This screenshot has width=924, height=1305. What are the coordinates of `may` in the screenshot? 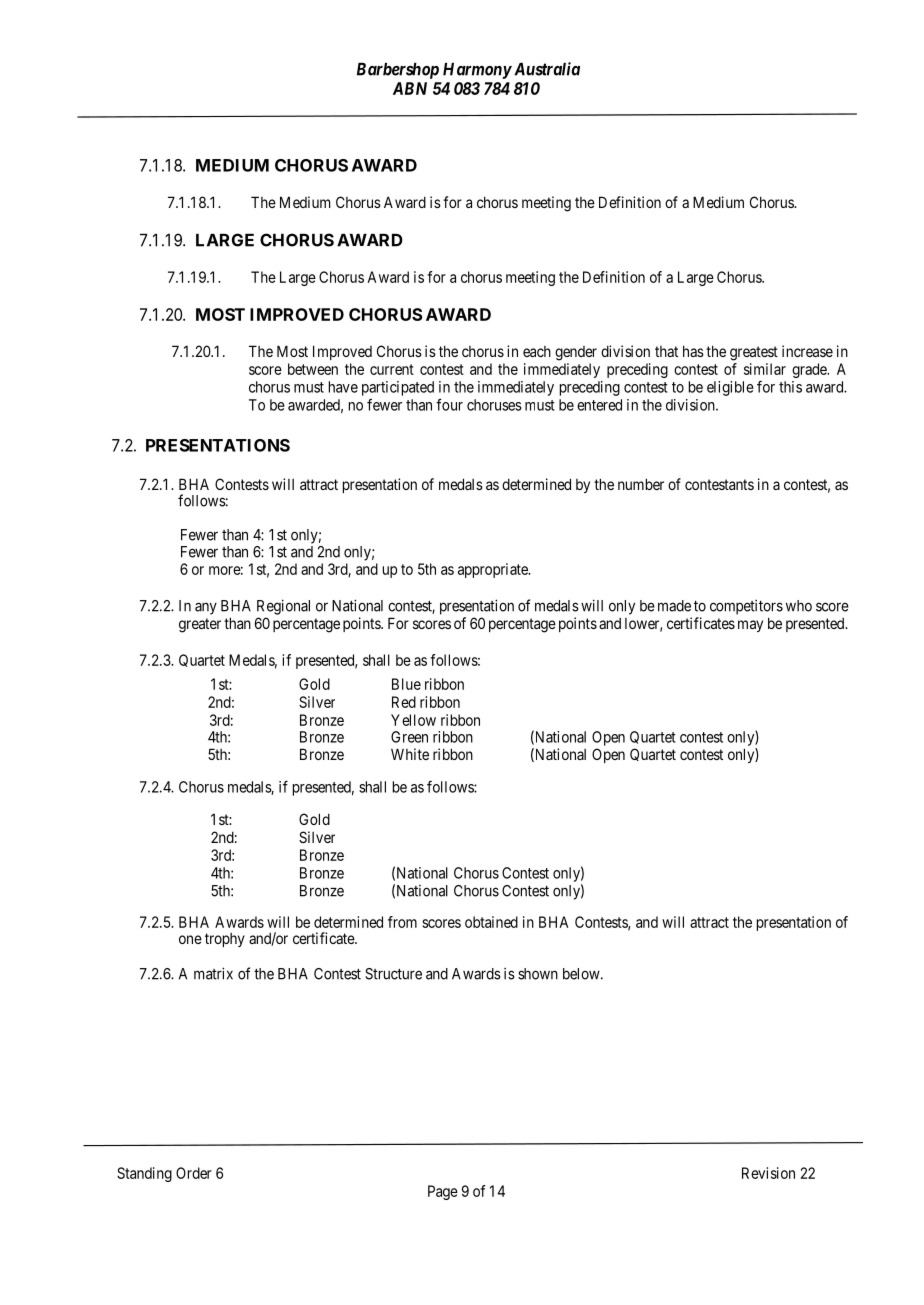 It's located at (750, 626).
